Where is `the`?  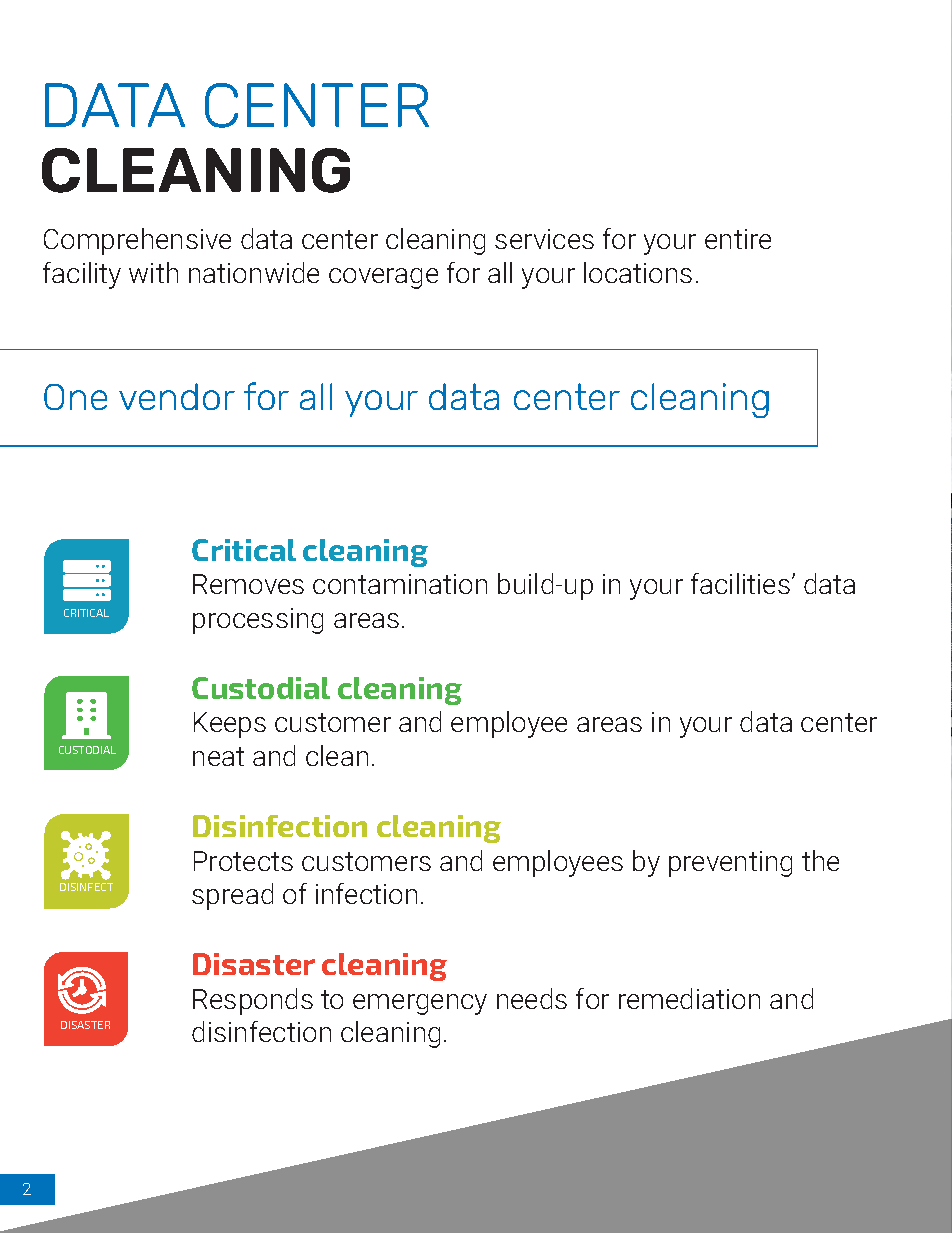 the is located at coordinates (820, 860).
